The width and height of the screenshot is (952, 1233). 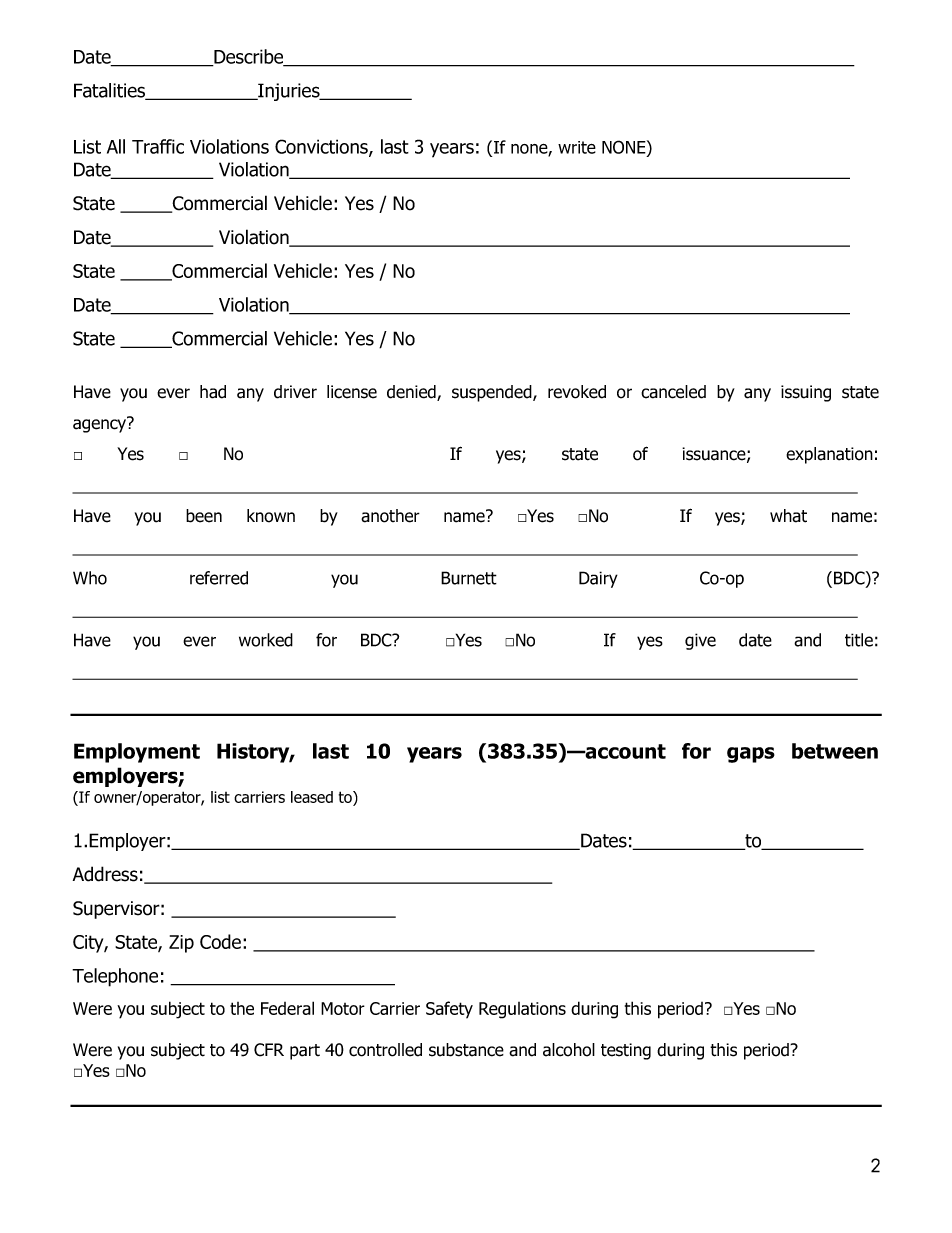 I want to click on referred, so click(x=219, y=578).
